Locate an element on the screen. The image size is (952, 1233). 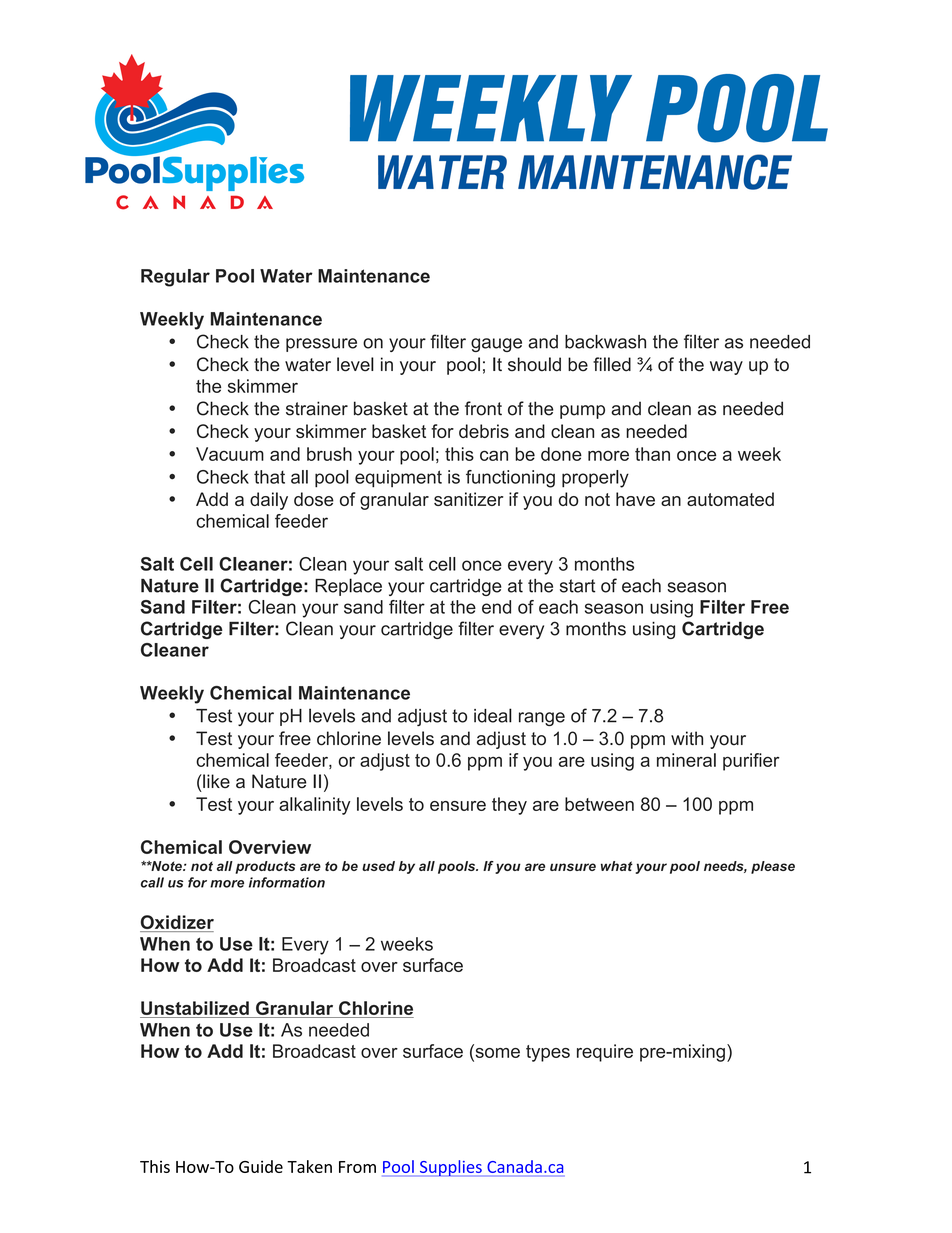
Oxidizer is located at coordinates (177, 923).
